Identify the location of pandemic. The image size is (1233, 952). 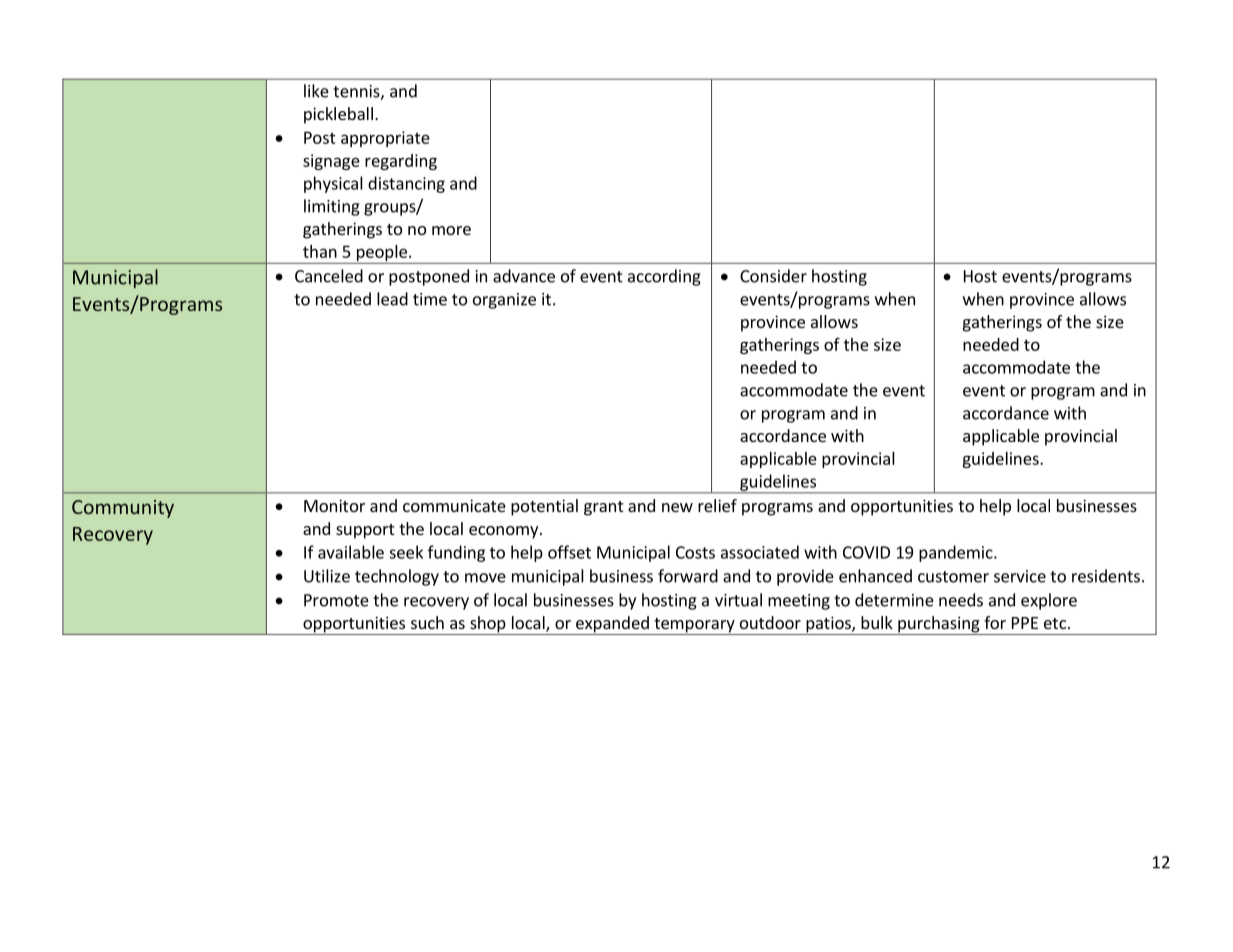
(957, 553).
